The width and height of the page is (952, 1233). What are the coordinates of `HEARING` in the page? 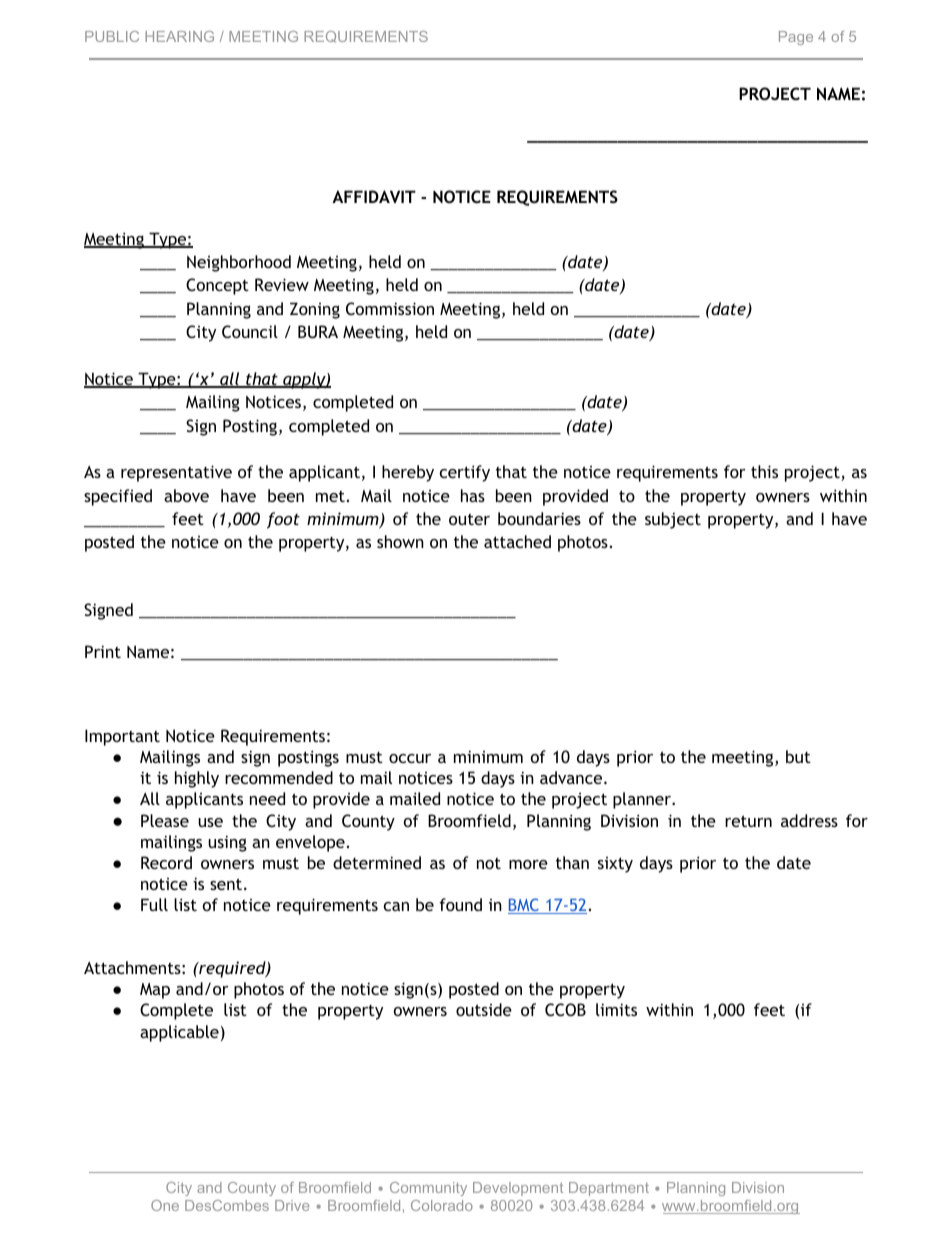 It's located at (179, 36).
